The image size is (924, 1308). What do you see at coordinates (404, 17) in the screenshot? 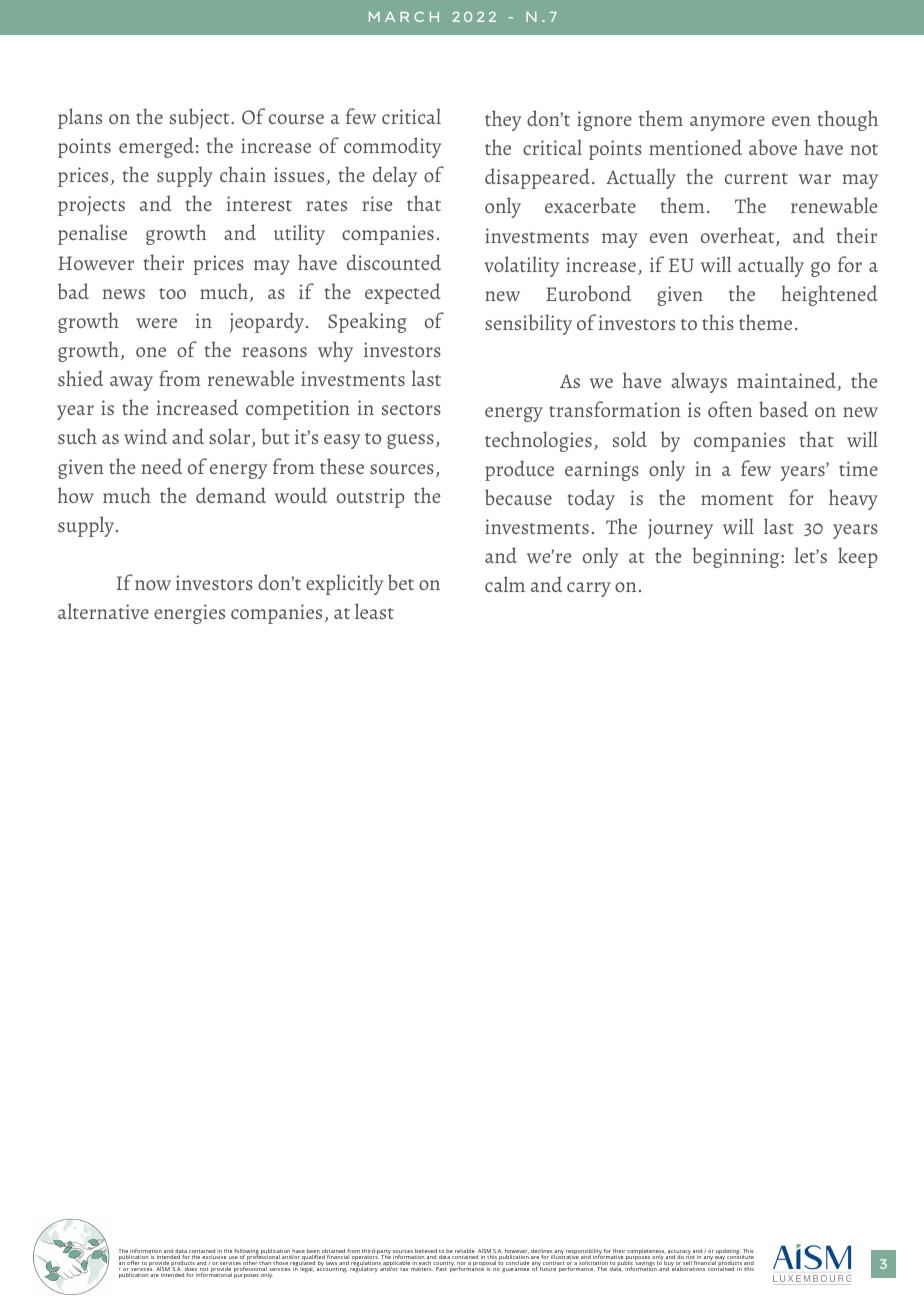
I see `MARCH` at bounding box center [404, 17].
